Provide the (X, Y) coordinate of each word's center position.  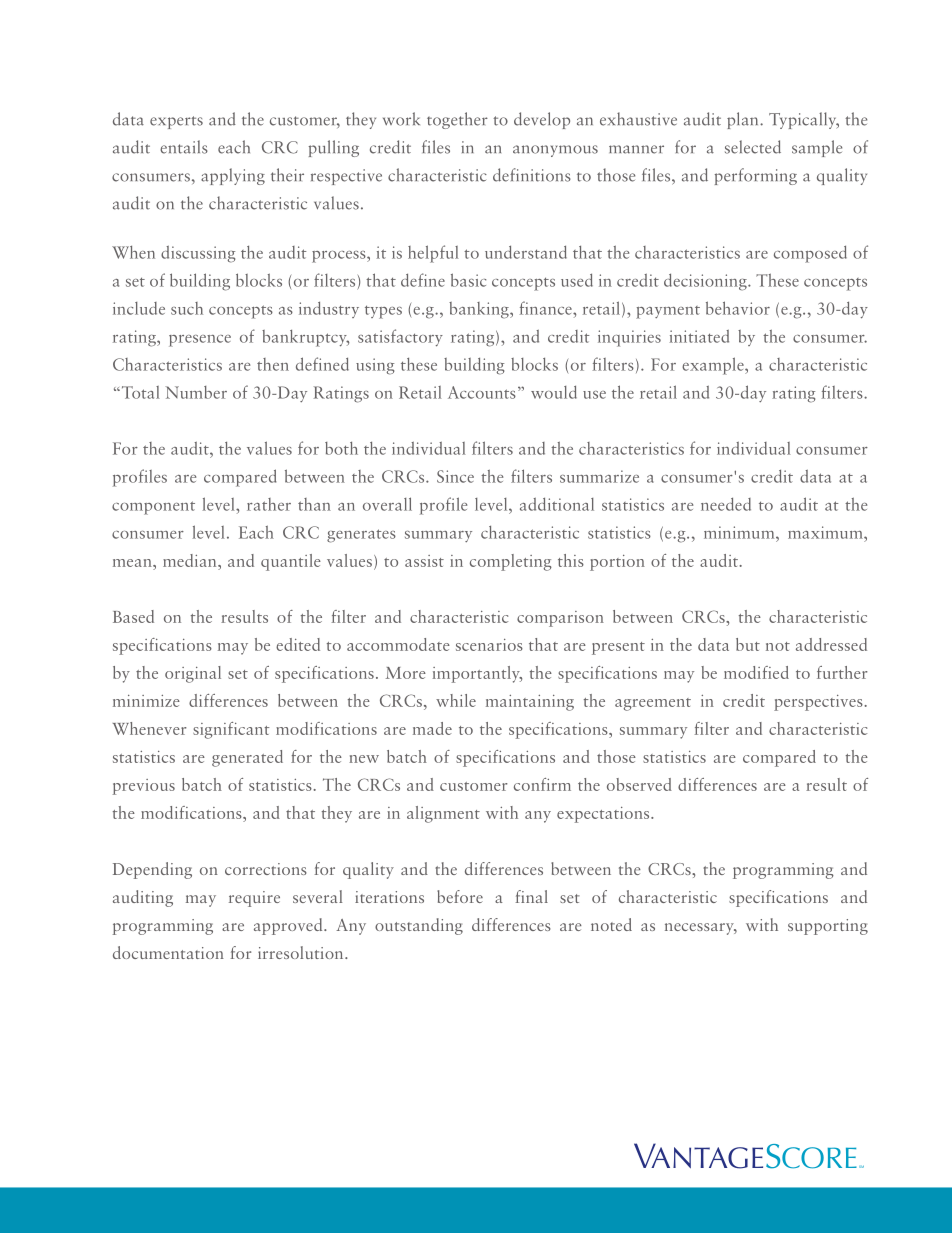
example (714, 366)
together (457, 120)
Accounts (482, 392)
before (460, 896)
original (193, 674)
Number (196, 392)
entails (184, 147)
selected (753, 147)
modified (756, 672)
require (254, 899)
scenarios (489, 645)
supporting (828, 927)
